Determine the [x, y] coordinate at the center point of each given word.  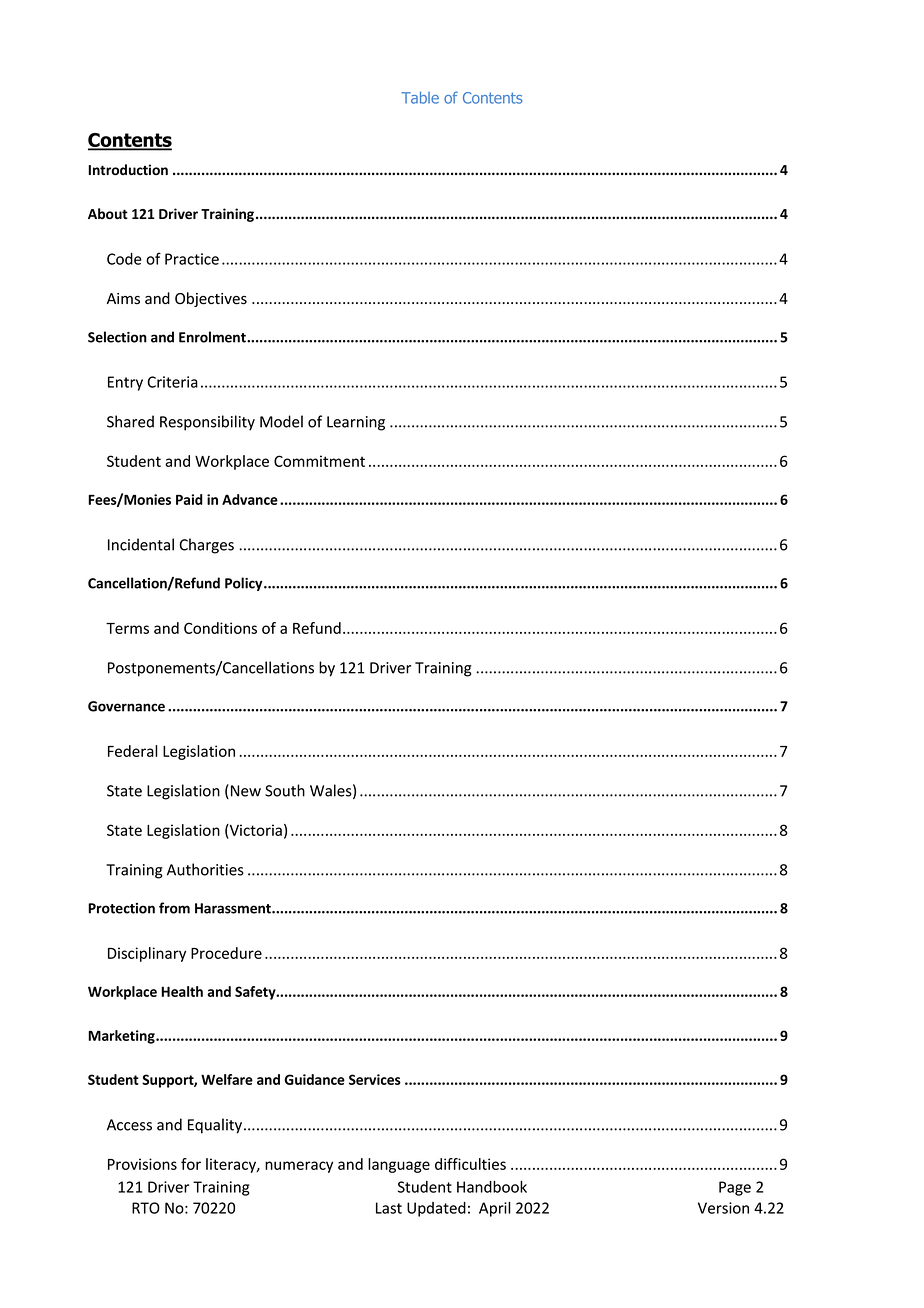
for [191, 1164]
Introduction [128, 169]
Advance [250, 499]
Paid [189, 499]
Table [420, 98]
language [399, 1165]
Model [281, 421]
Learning [356, 423]
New [246, 791]
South [285, 790]
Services [375, 1079]
